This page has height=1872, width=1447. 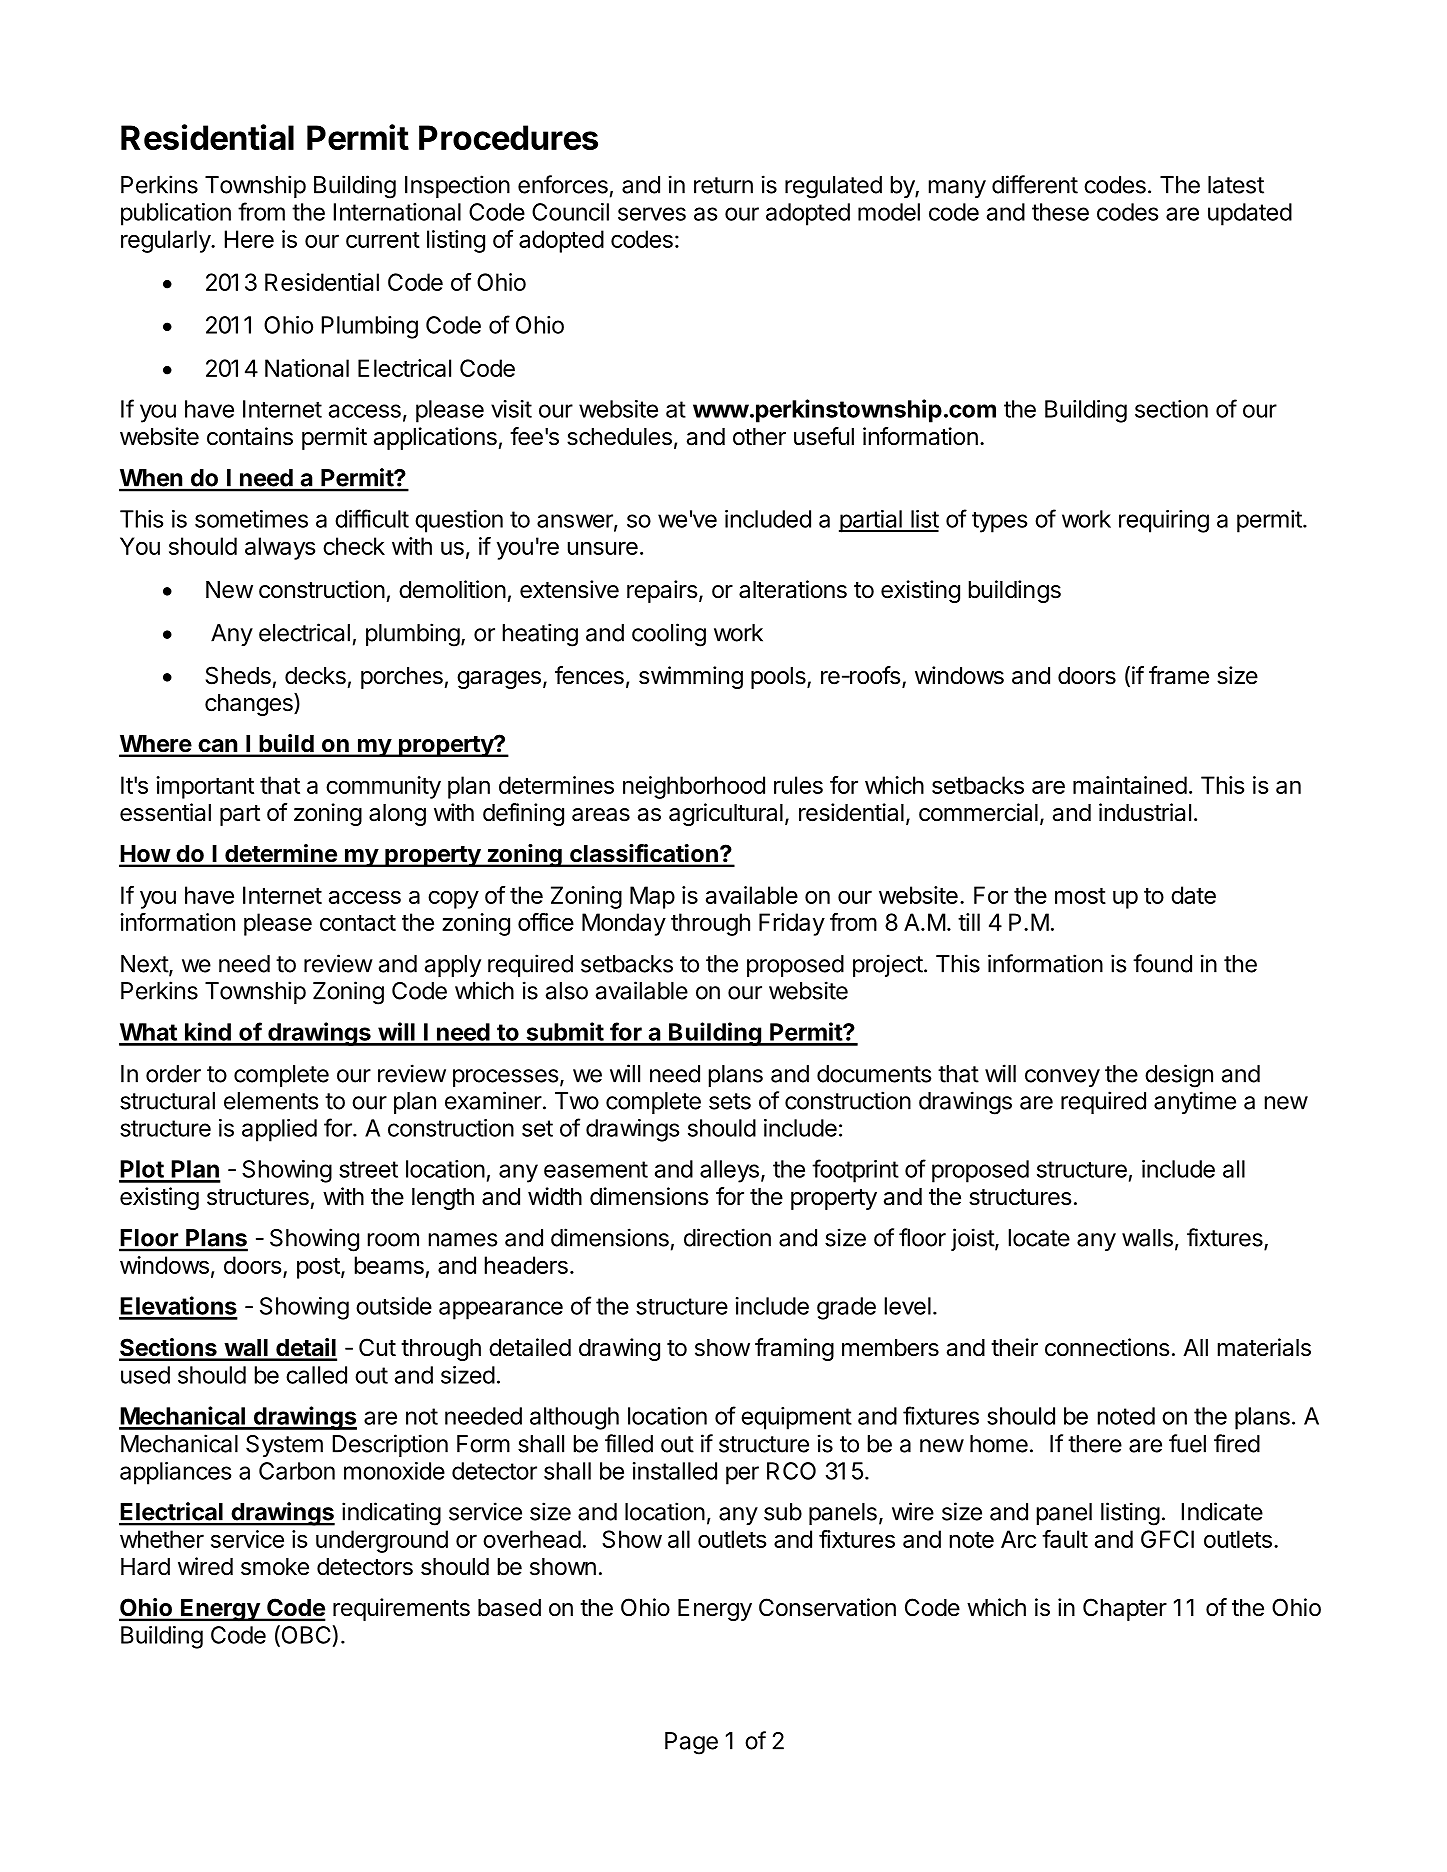 I want to click on requiring, so click(x=1164, y=521).
